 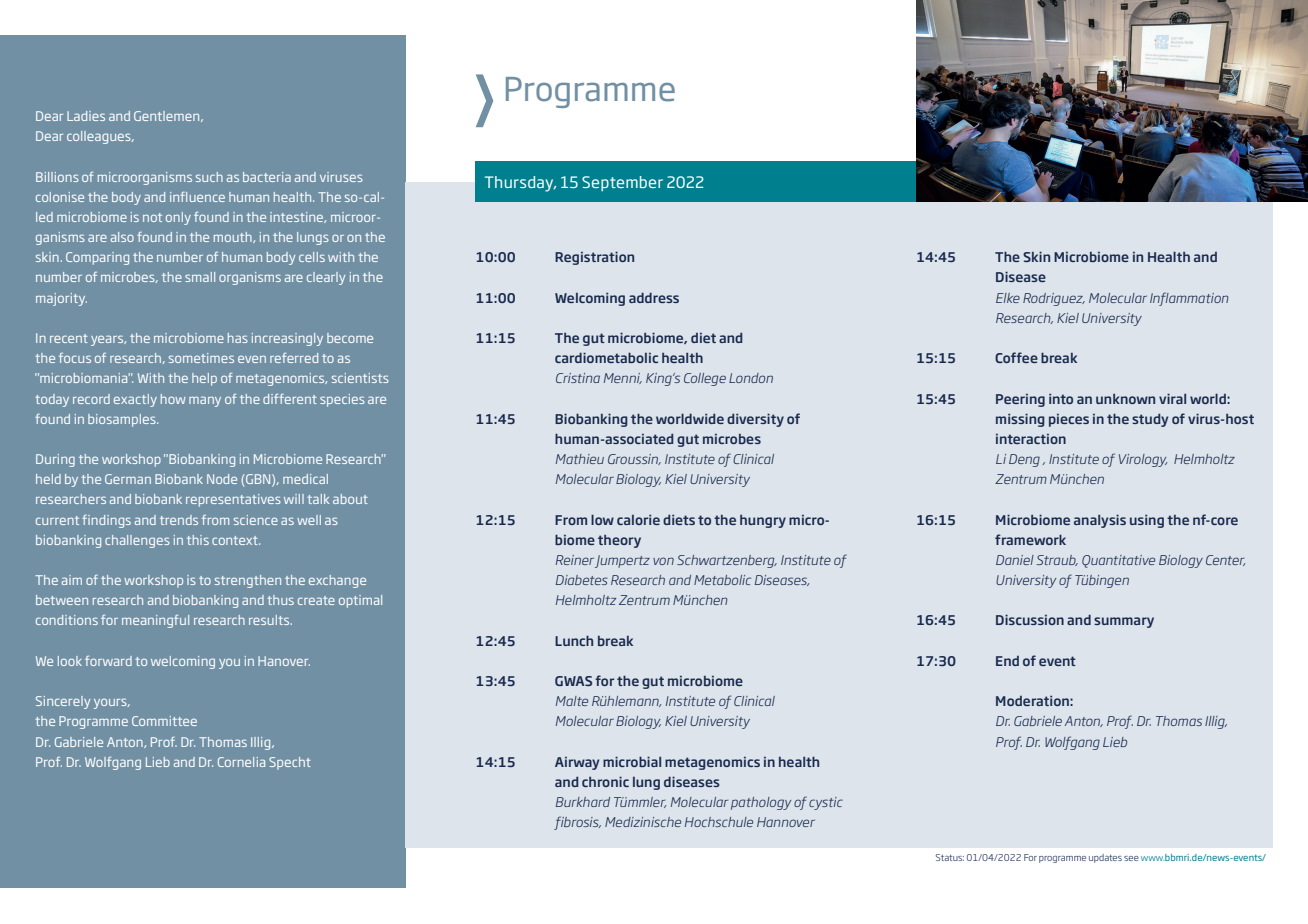 What do you see at coordinates (654, 298) in the screenshot?
I see `address` at bounding box center [654, 298].
